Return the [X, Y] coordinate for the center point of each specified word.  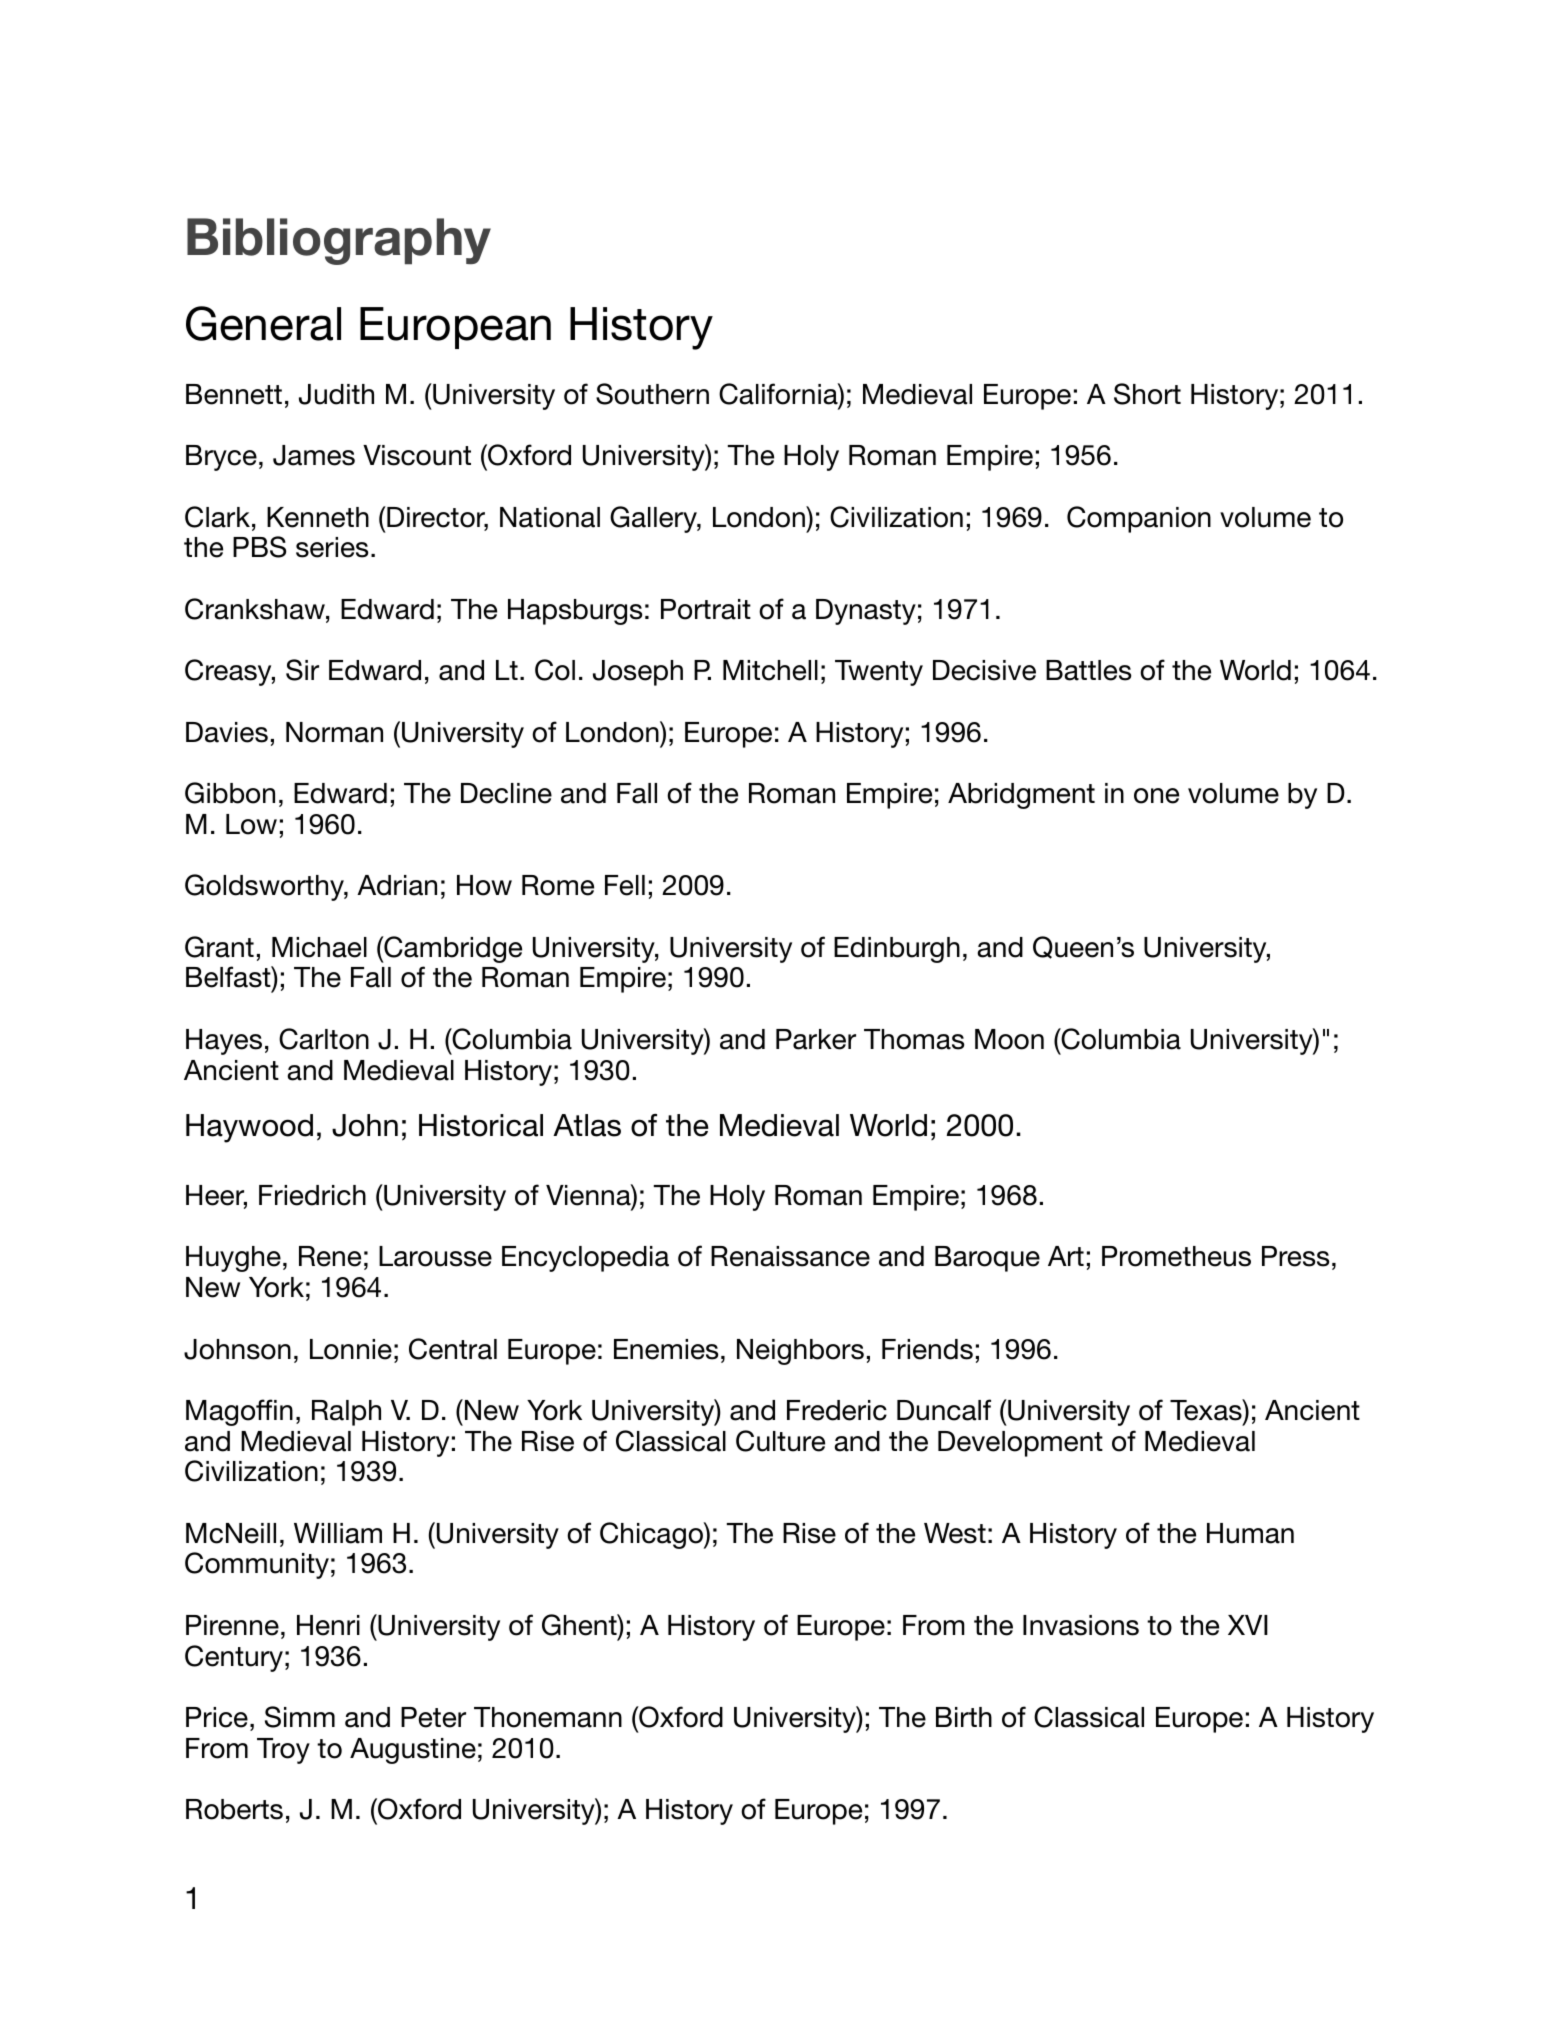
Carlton [324, 1039]
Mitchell [770, 670]
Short [1147, 394]
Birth [964, 1717]
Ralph [346, 1413]
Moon [1009, 1039]
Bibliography [339, 241]
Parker [816, 1039]
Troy [283, 1751]
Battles [1088, 670]
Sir [302, 670]
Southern [652, 394]
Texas [1207, 1410]
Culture [780, 1441]
